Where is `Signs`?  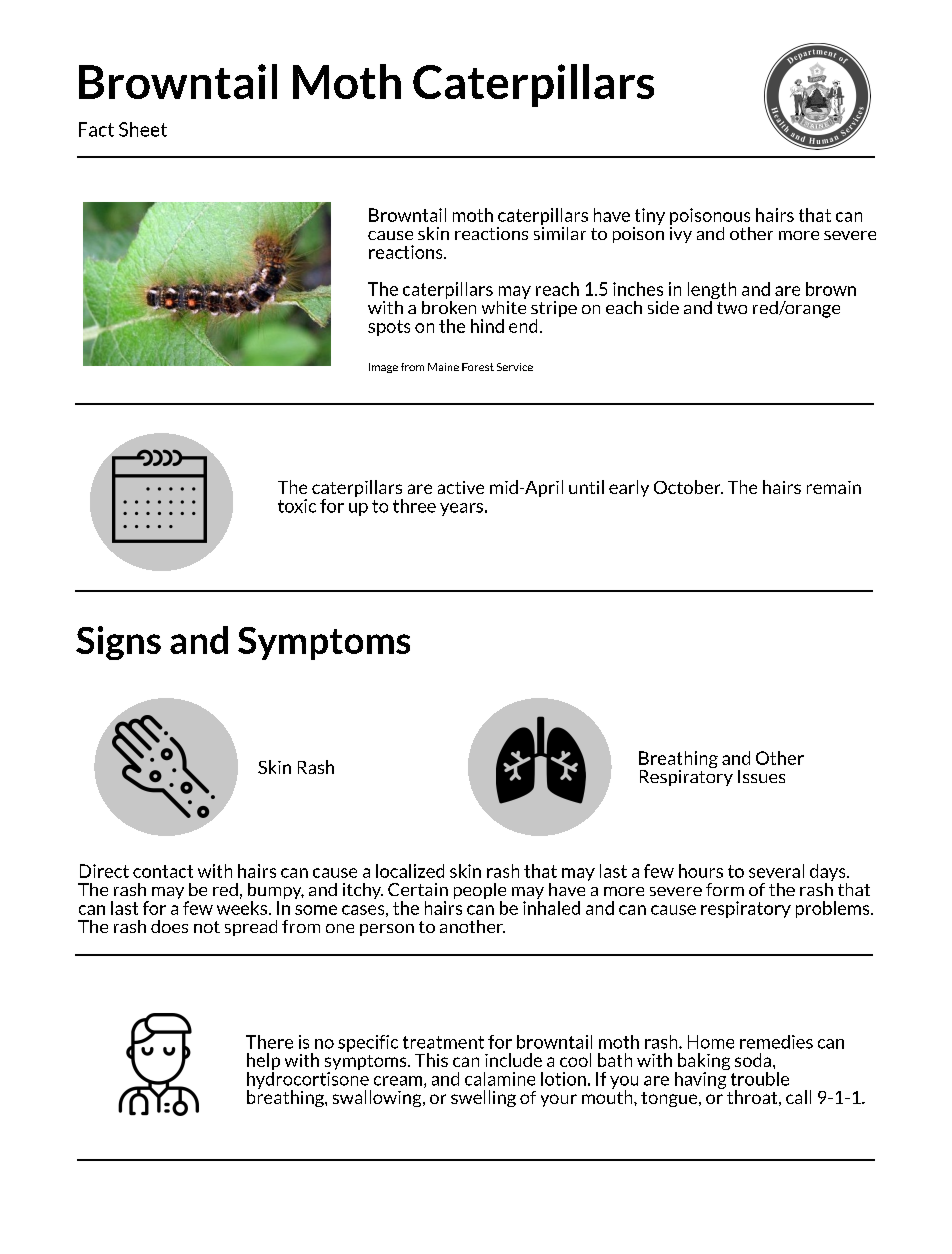
Signs is located at coordinates (118, 643).
